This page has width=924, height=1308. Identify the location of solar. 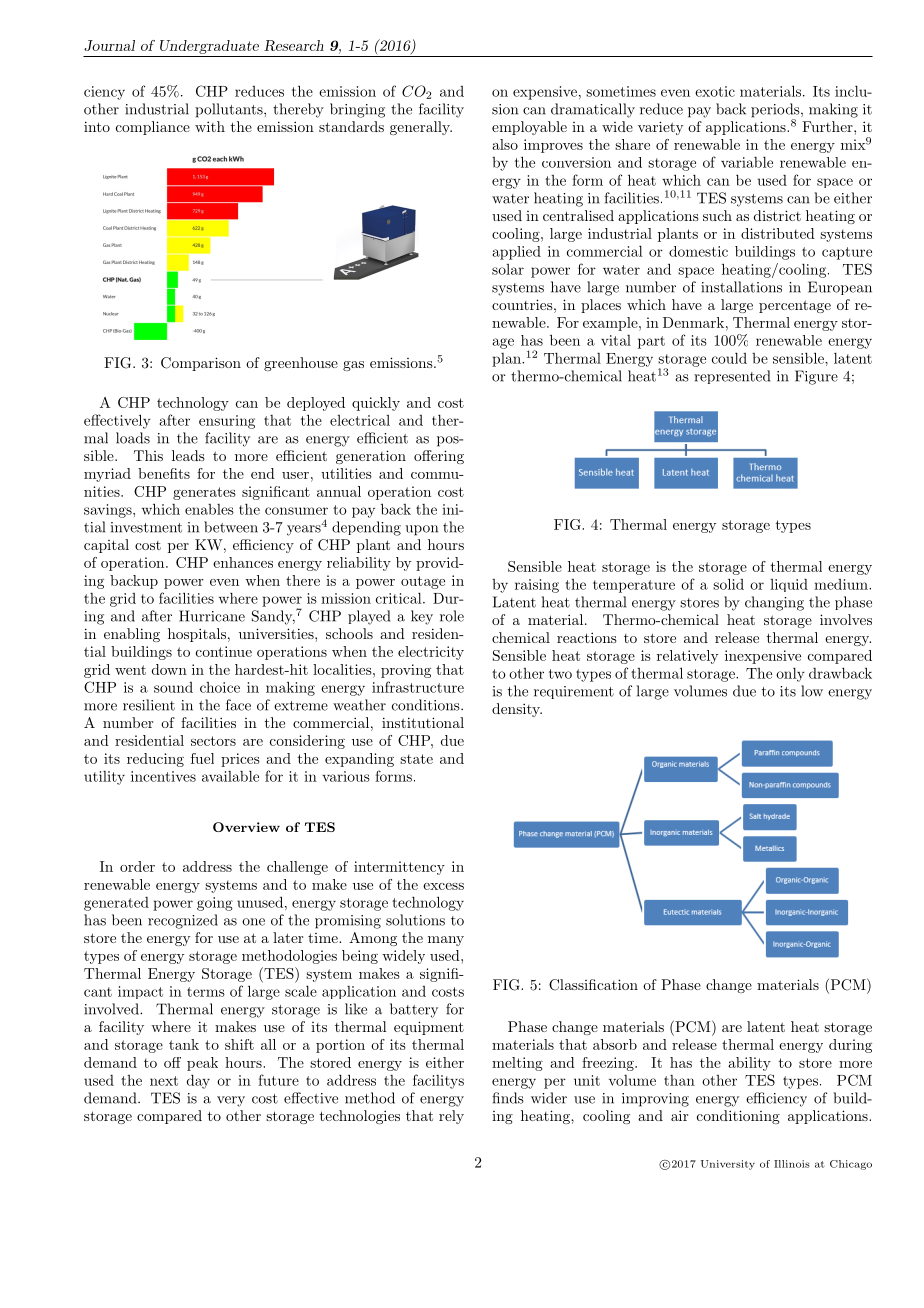
(508, 269).
